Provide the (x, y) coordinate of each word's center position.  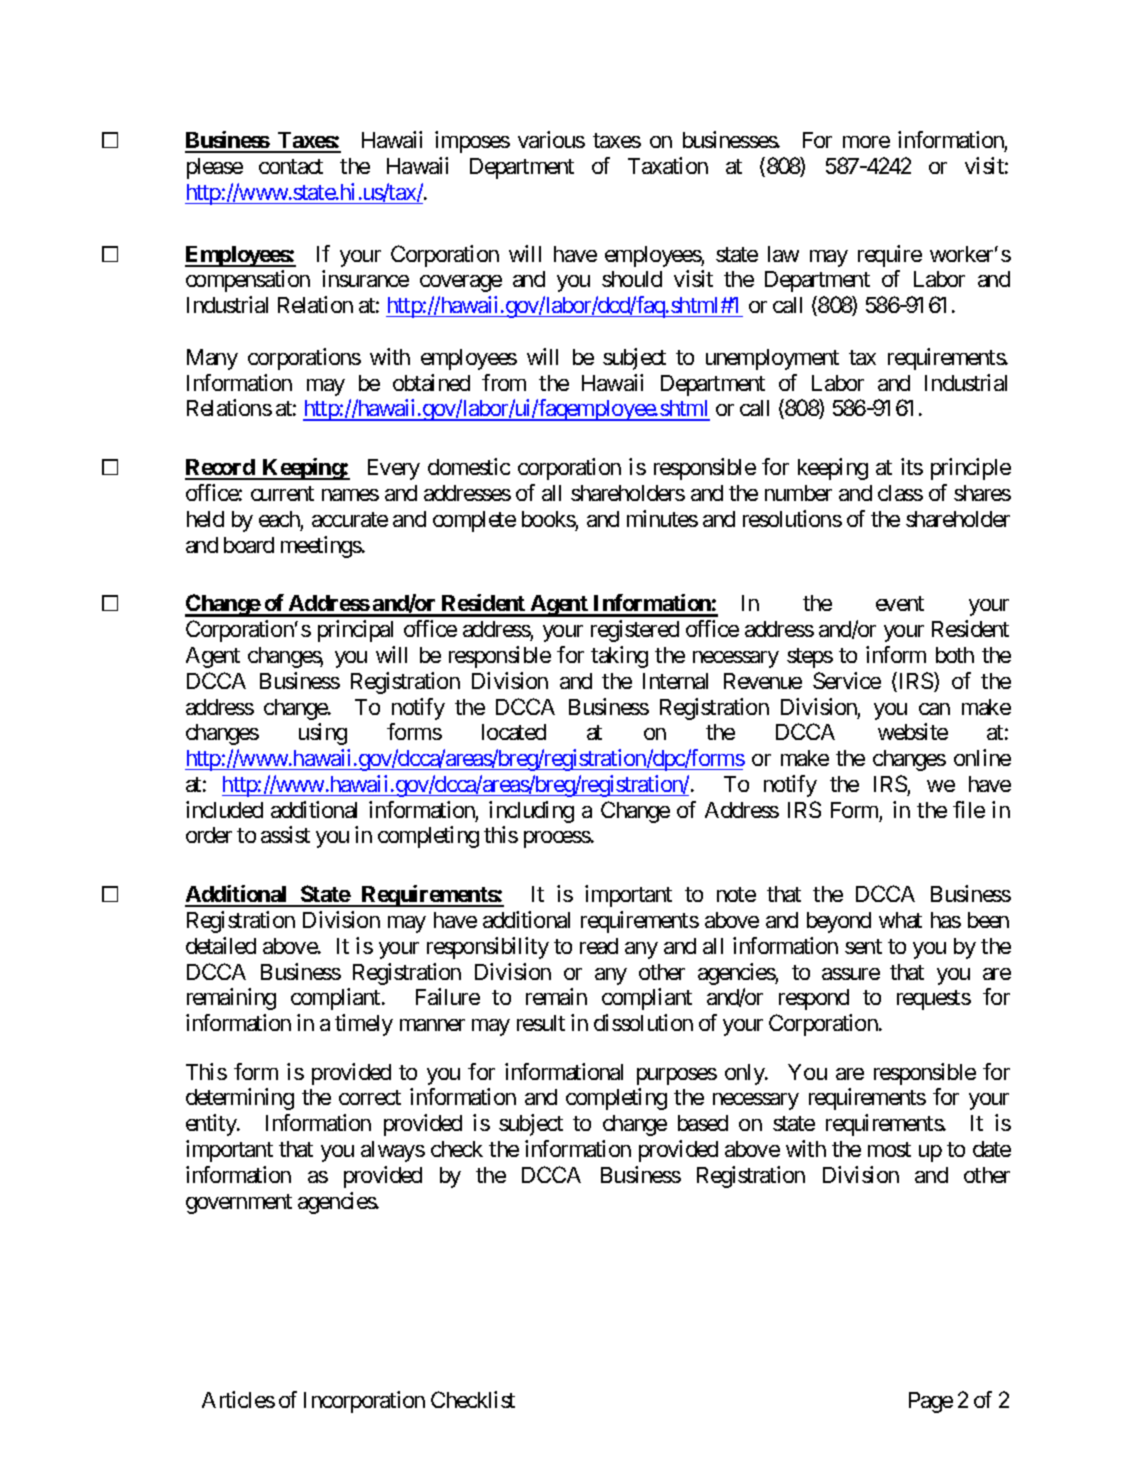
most (889, 1149)
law (783, 254)
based (703, 1123)
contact (291, 166)
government (239, 1204)
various (551, 139)
